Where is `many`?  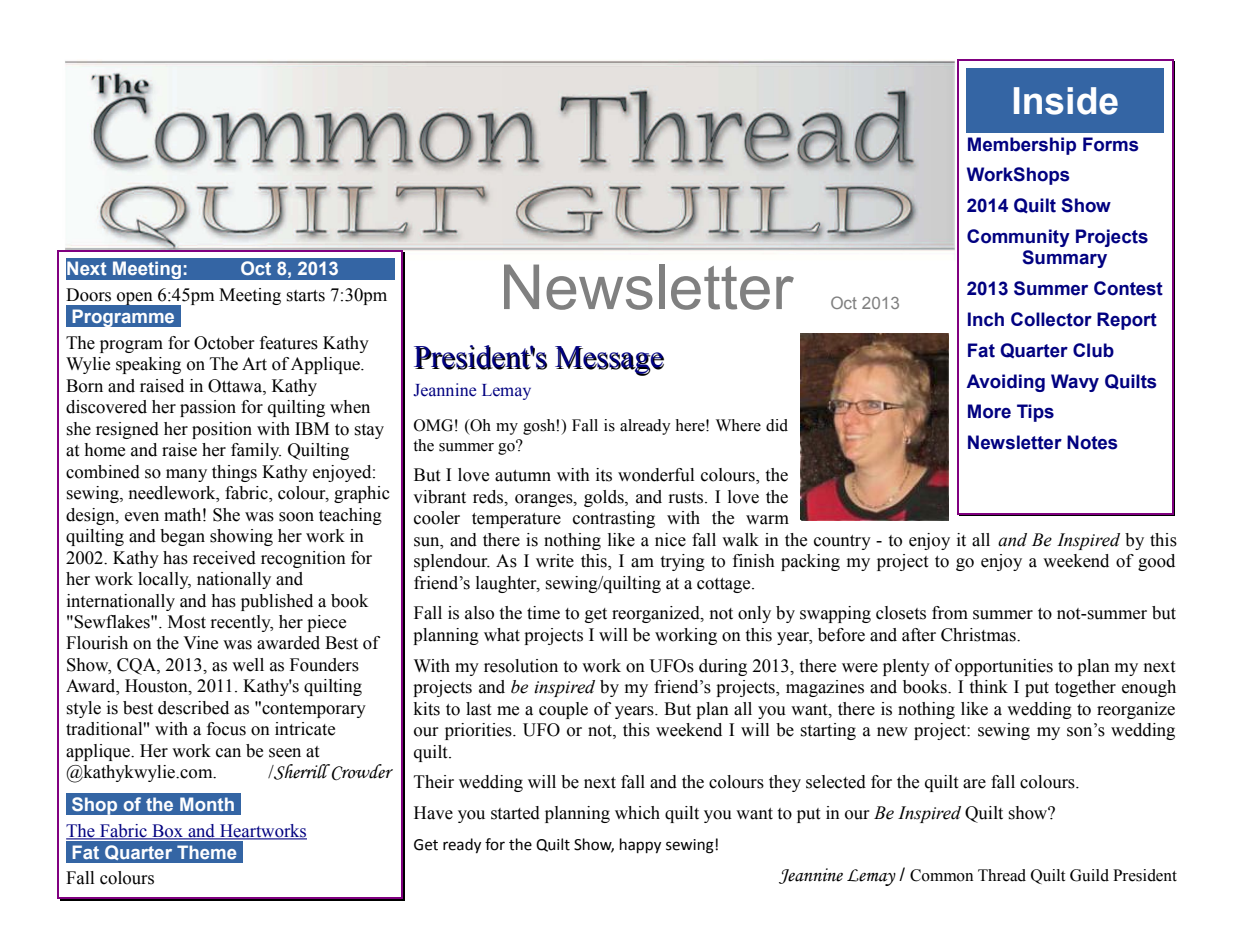 many is located at coordinates (186, 475).
